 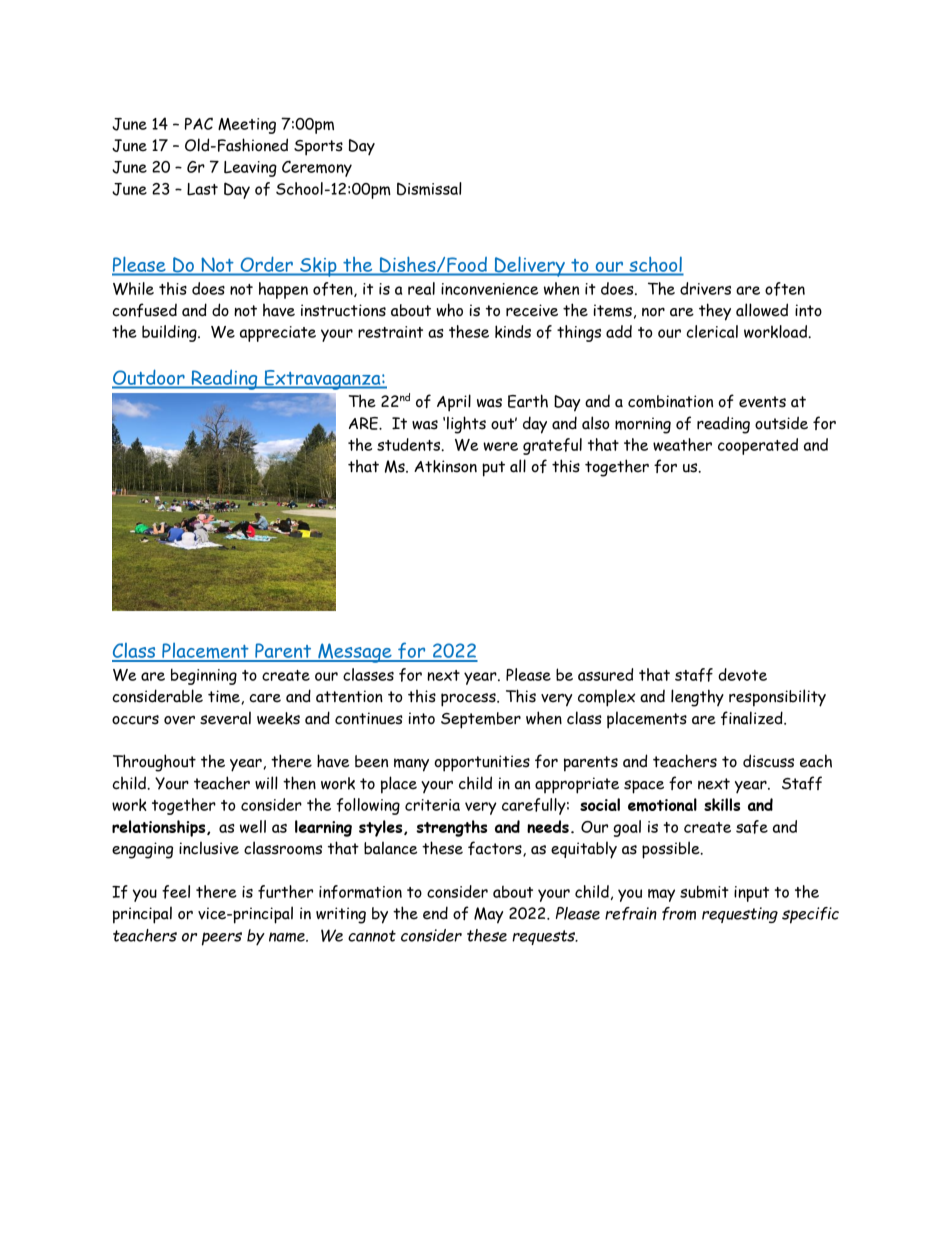 What do you see at coordinates (435, 913) in the screenshot?
I see `end` at bounding box center [435, 913].
